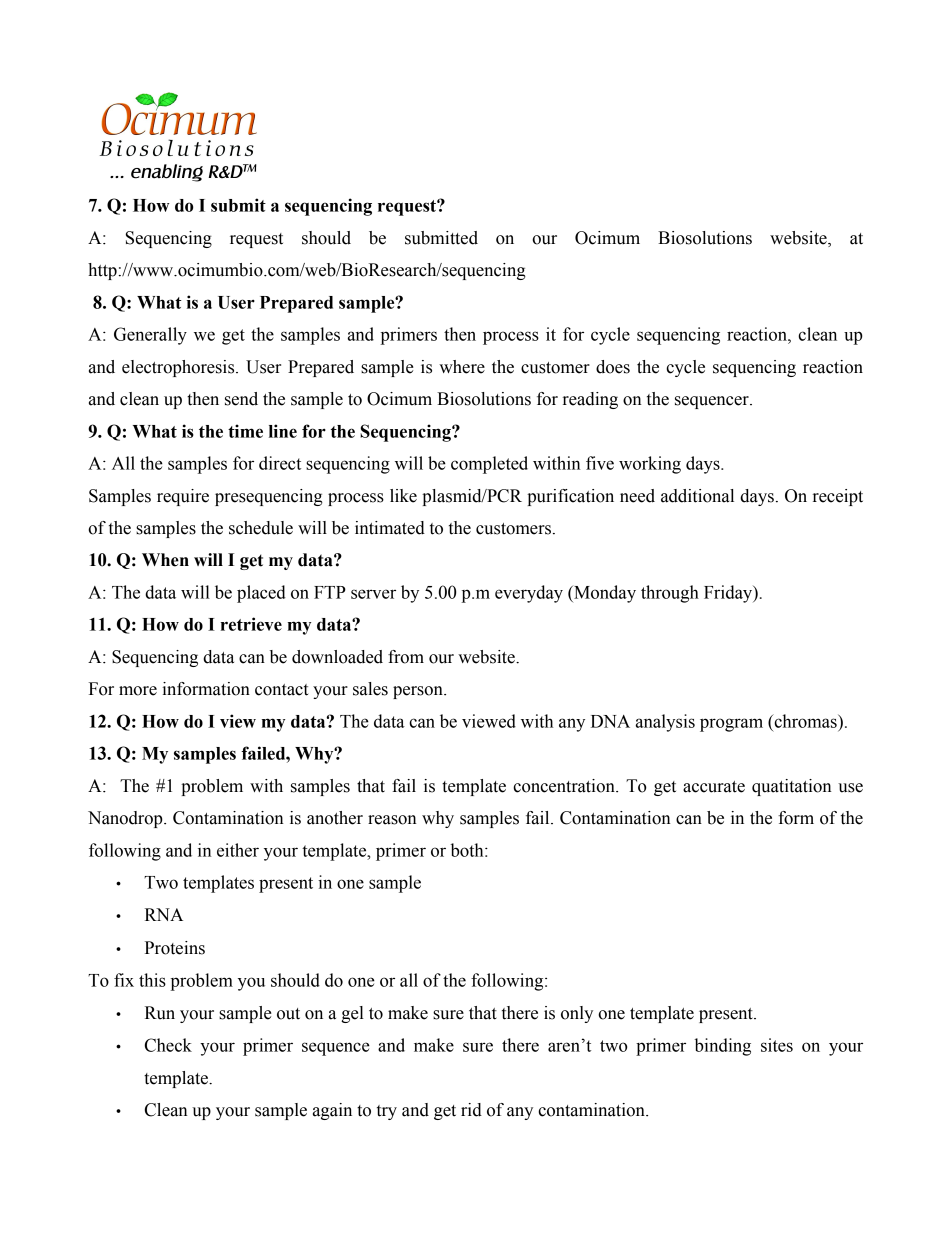  I want to click on electrophoresis, so click(179, 368).
